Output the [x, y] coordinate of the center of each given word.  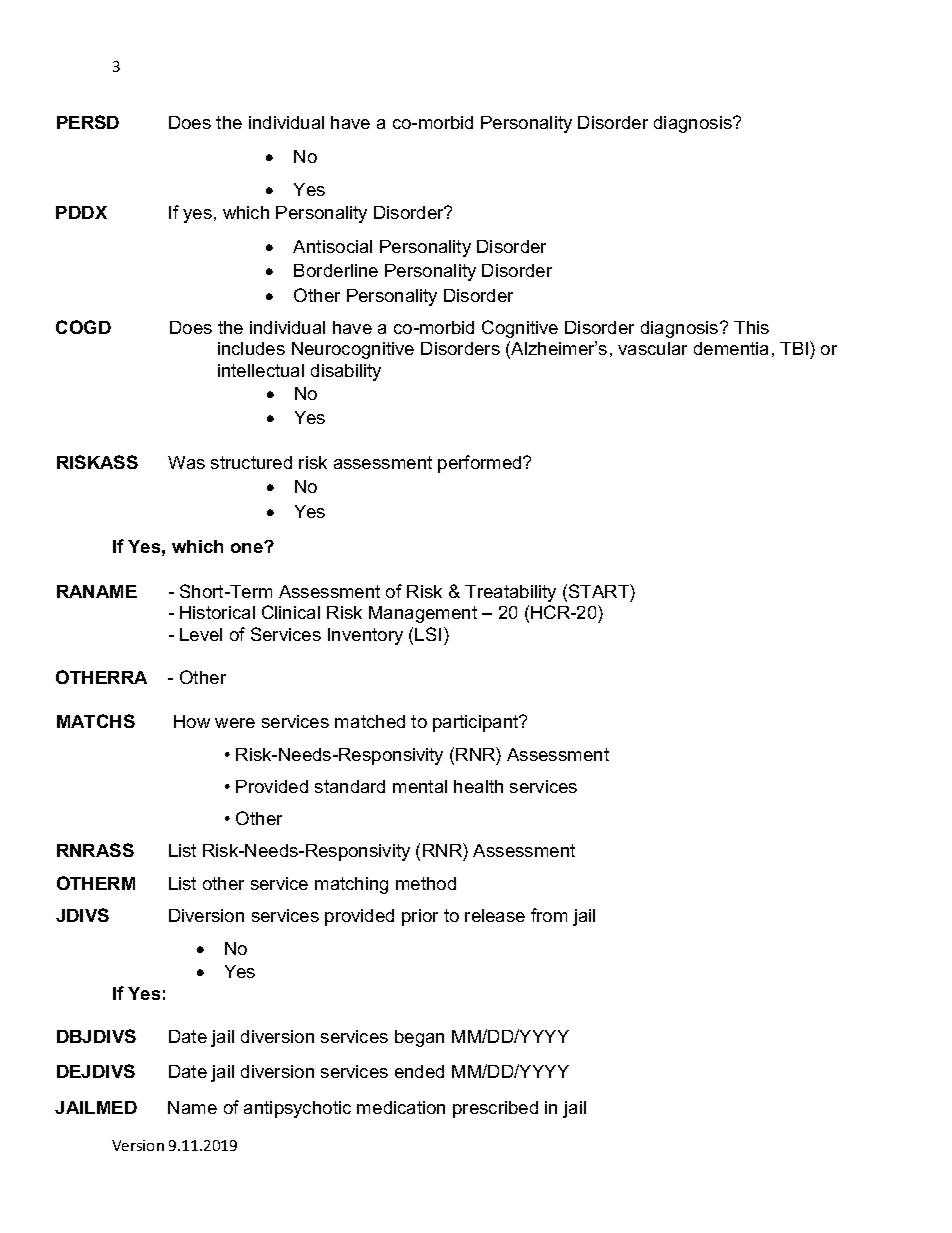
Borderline [336, 270]
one [248, 547]
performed [481, 464]
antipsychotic [297, 1109]
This [751, 327]
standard [350, 786]
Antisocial [332, 246]
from [549, 915]
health [478, 786]
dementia [731, 348]
